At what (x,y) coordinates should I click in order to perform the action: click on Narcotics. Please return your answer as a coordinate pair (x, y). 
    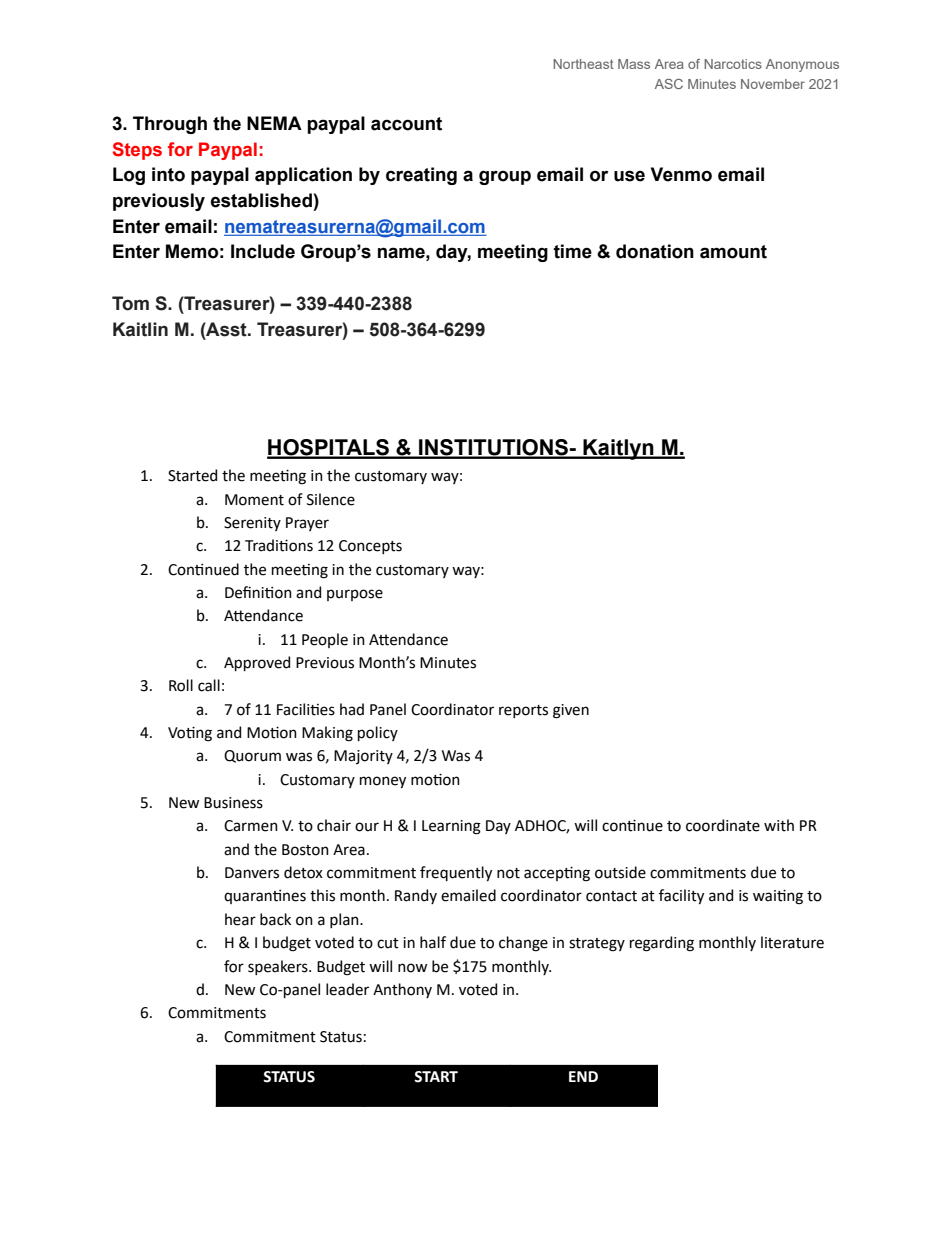
    Looking at the image, I should click on (733, 64).
